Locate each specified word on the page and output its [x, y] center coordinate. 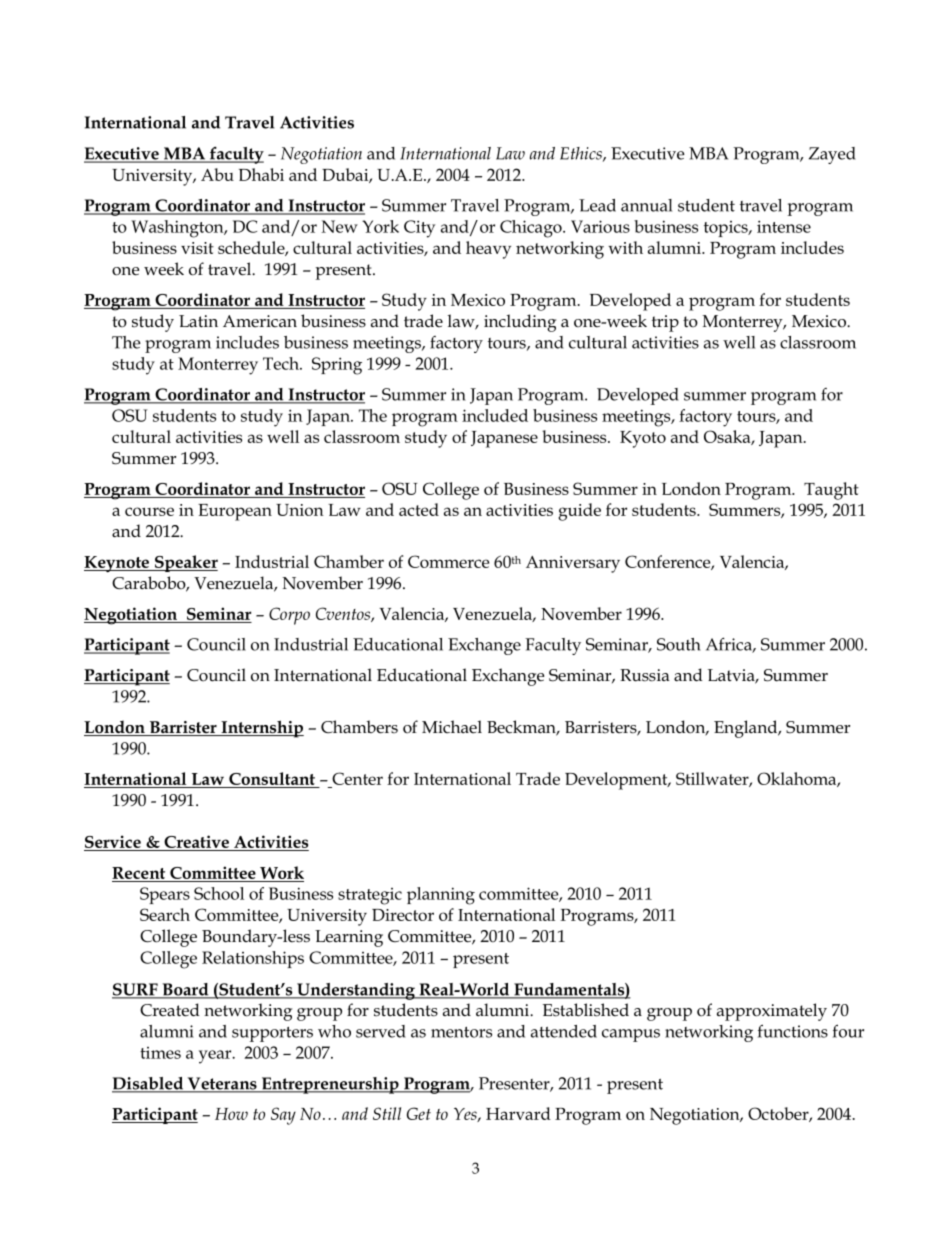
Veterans [222, 1084]
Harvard [518, 1113]
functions [793, 1031]
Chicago [532, 229]
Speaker [185, 563]
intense [784, 226]
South [679, 644]
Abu [217, 174]
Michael [452, 727]
